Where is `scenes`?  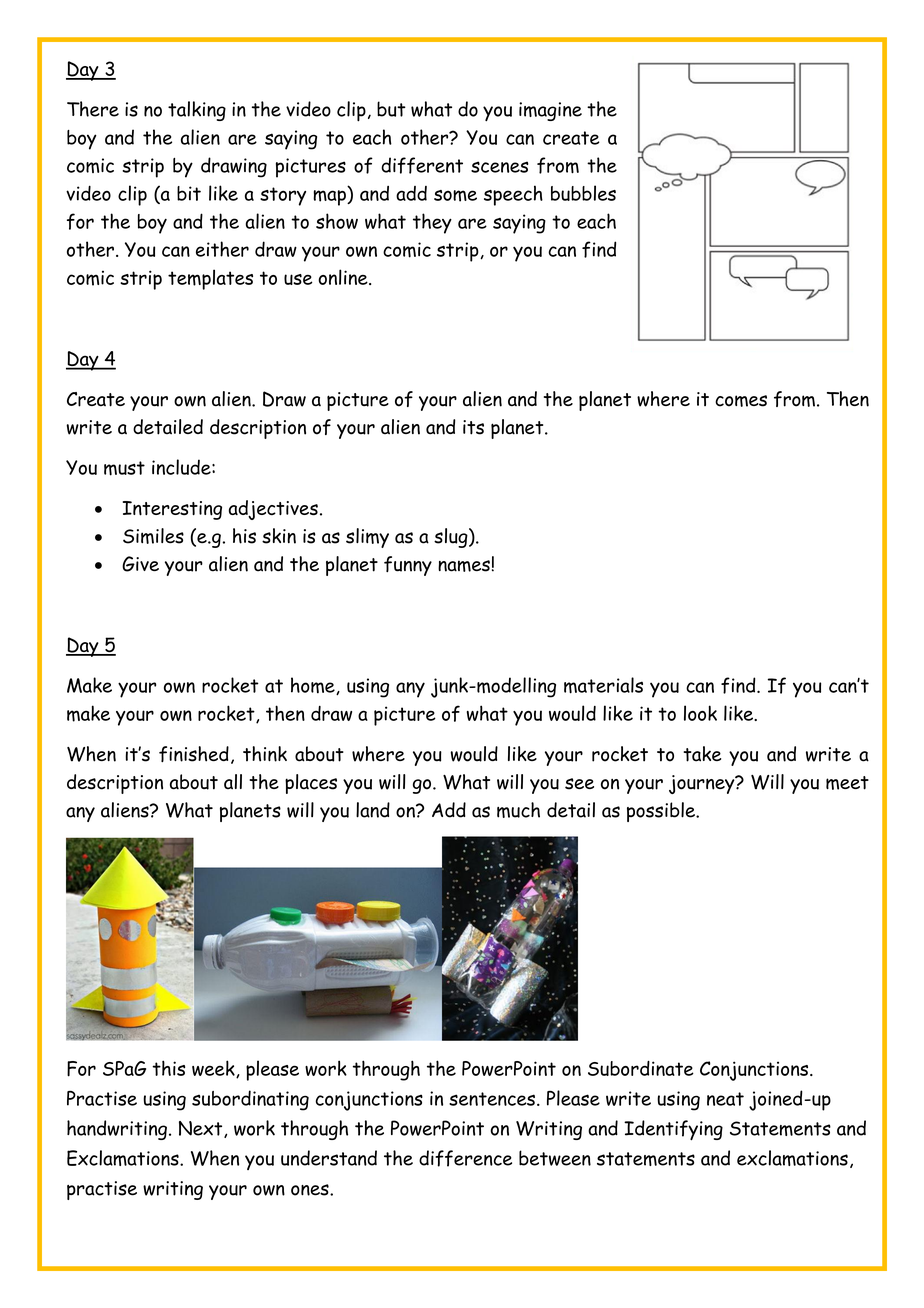 scenes is located at coordinates (499, 167).
